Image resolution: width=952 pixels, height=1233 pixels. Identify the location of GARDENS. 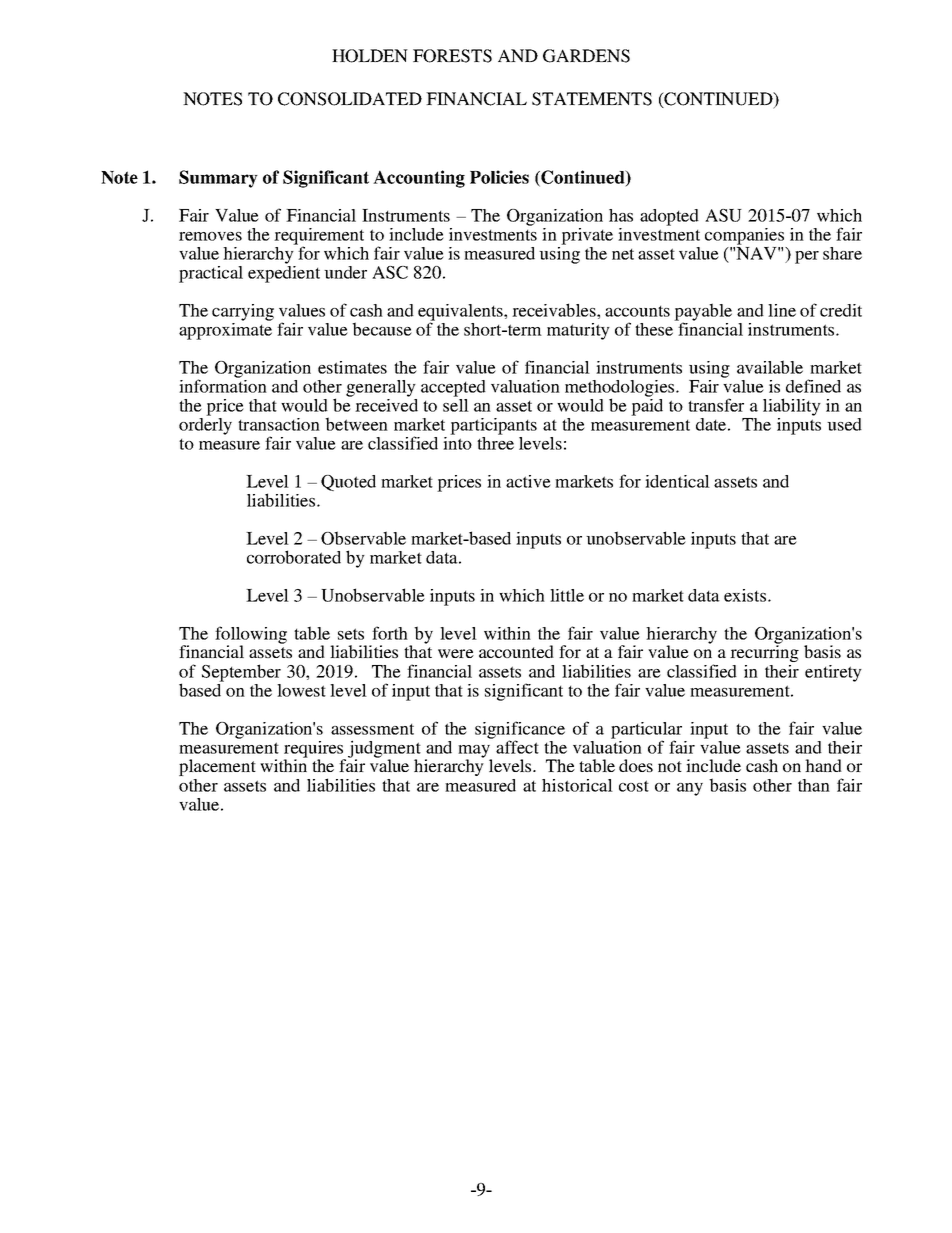
(586, 56).
